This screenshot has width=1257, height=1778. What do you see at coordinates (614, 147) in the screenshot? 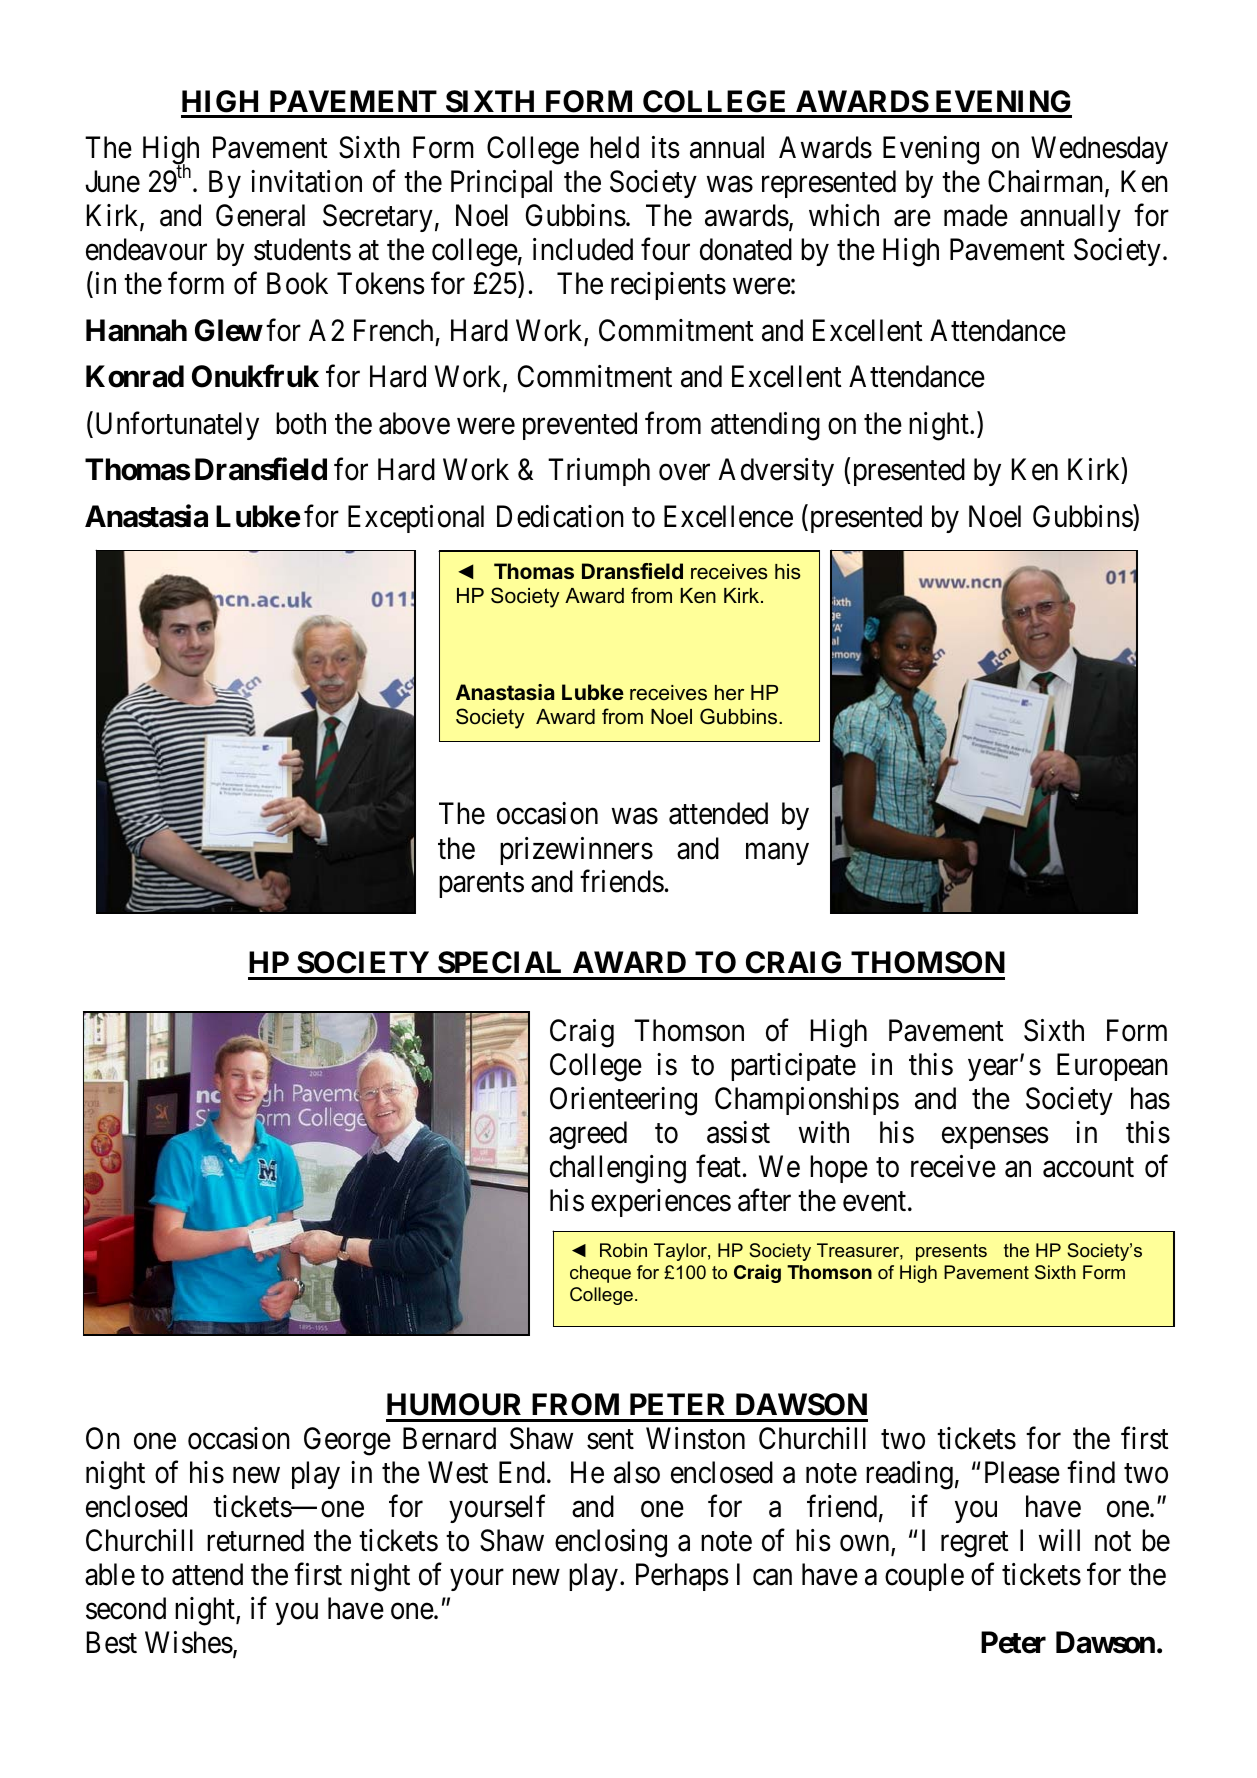
I see `held` at bounding box center [614, 147].
